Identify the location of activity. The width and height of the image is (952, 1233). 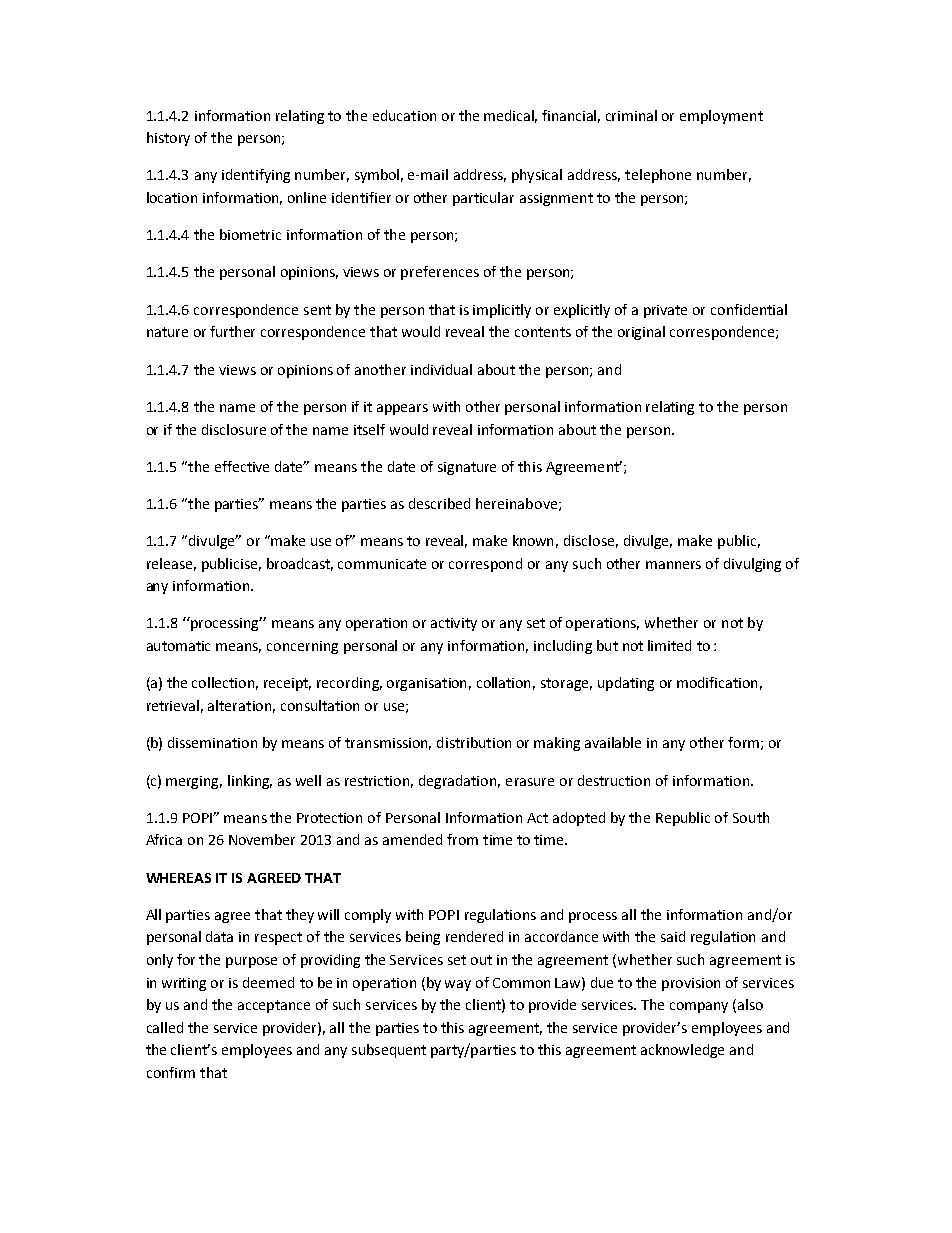
(454, 624).
